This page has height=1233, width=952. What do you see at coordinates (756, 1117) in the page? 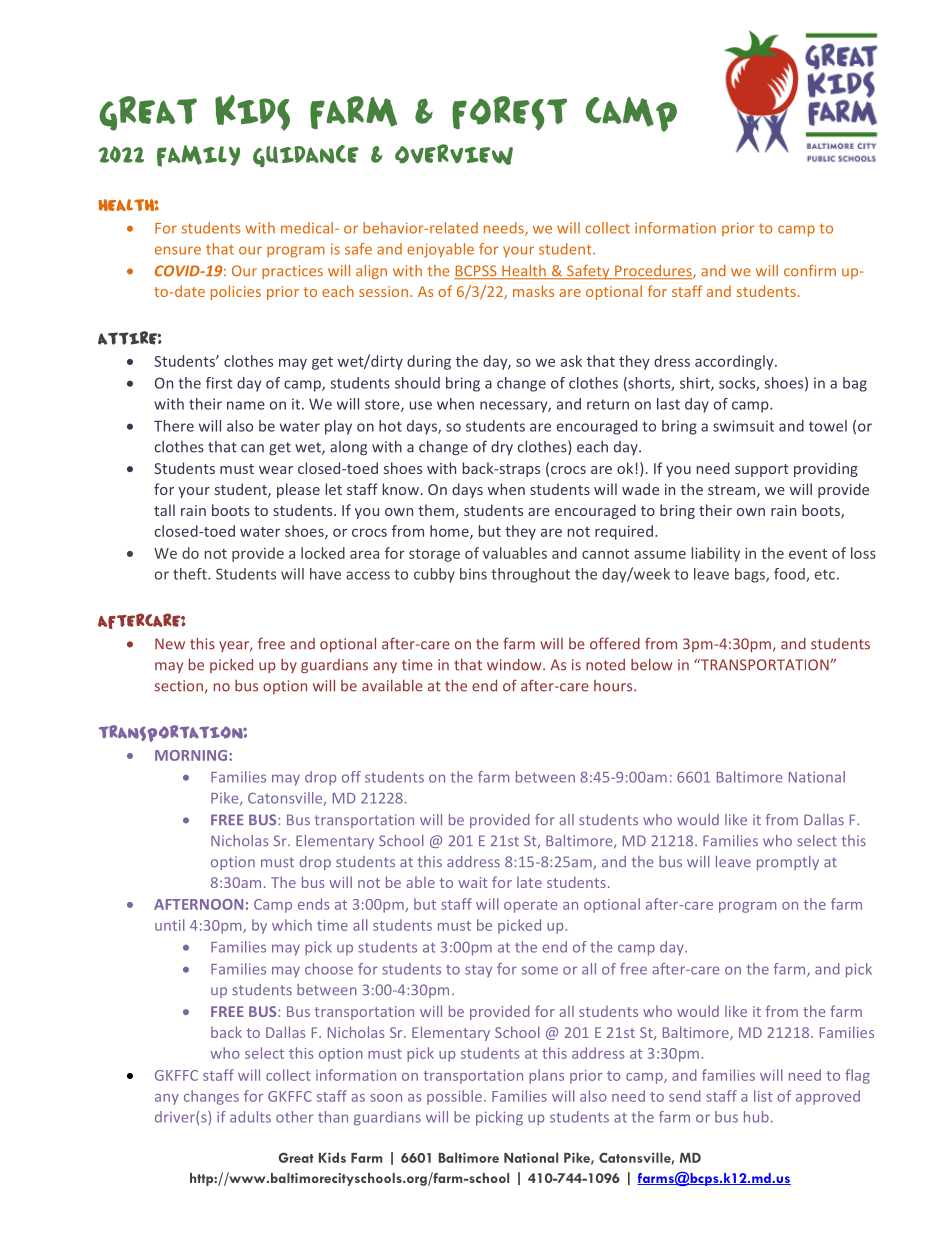
I see `hub` at bounding box center [756, 1117].
